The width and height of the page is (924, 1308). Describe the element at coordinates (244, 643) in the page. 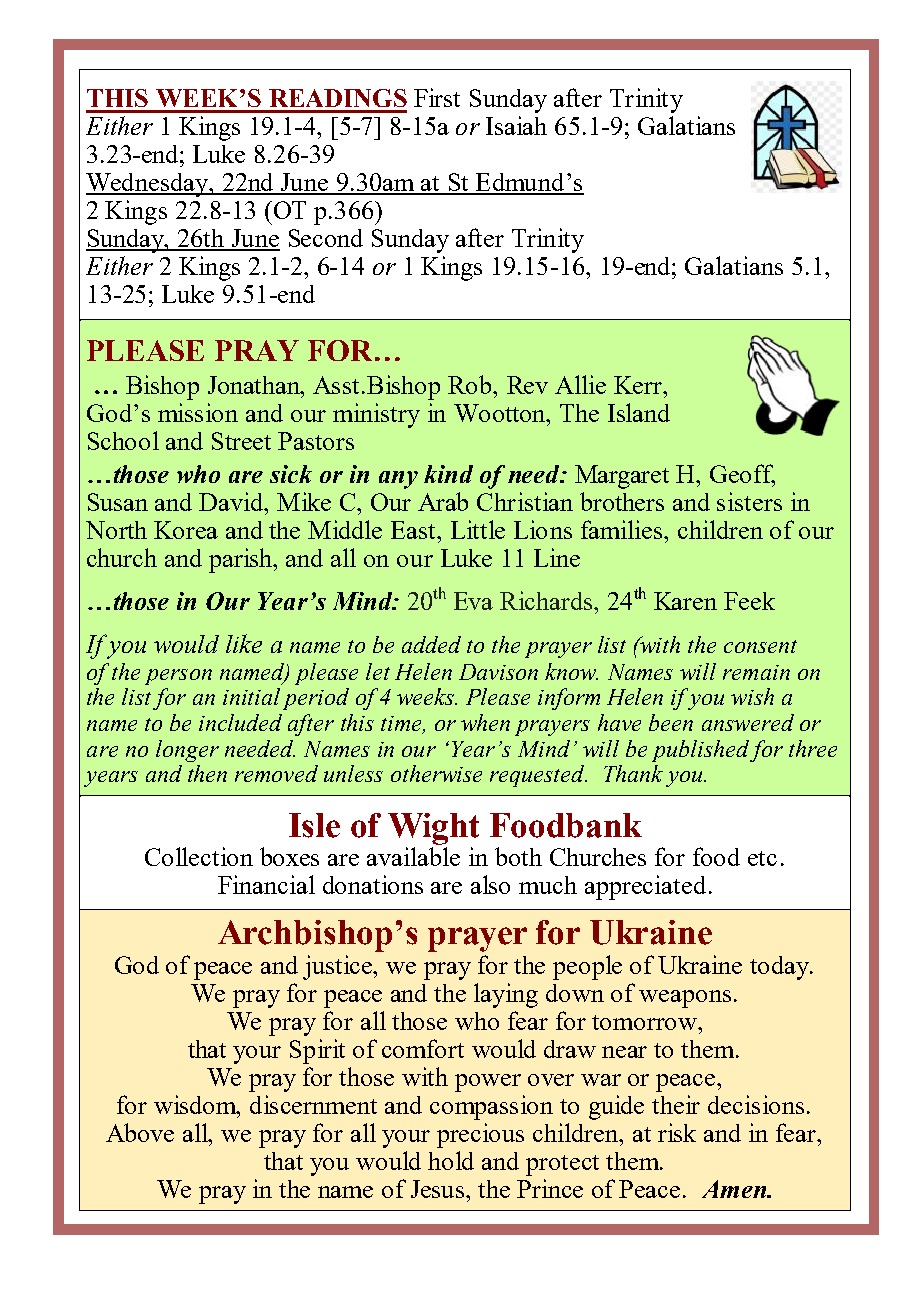

I see `like` at that location.
